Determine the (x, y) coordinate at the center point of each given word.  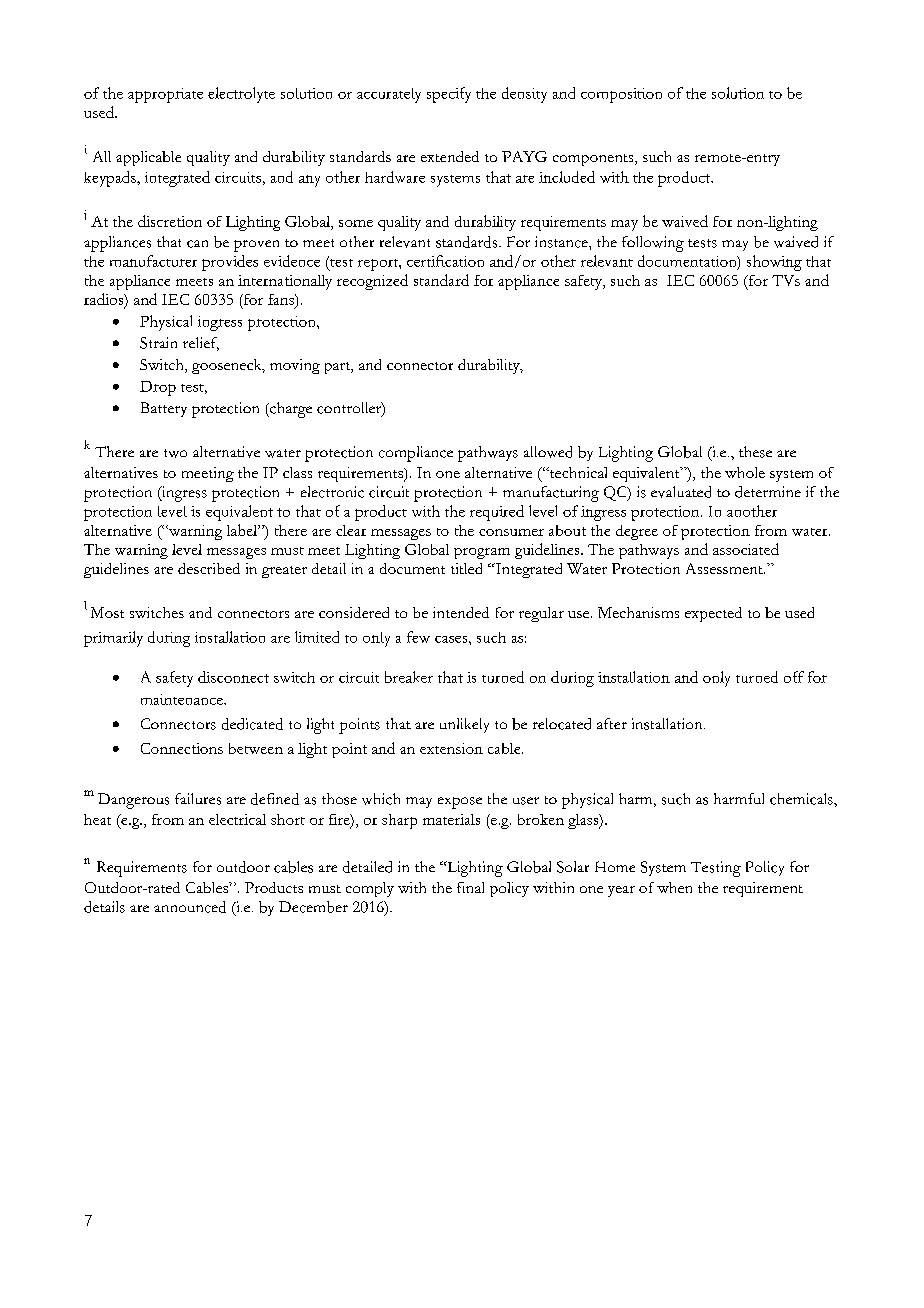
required (497, 513)
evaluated (681, 492)
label (243, 530)
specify (449, 95)
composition (621, 95)
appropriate (165, 95)
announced (190, 907)
